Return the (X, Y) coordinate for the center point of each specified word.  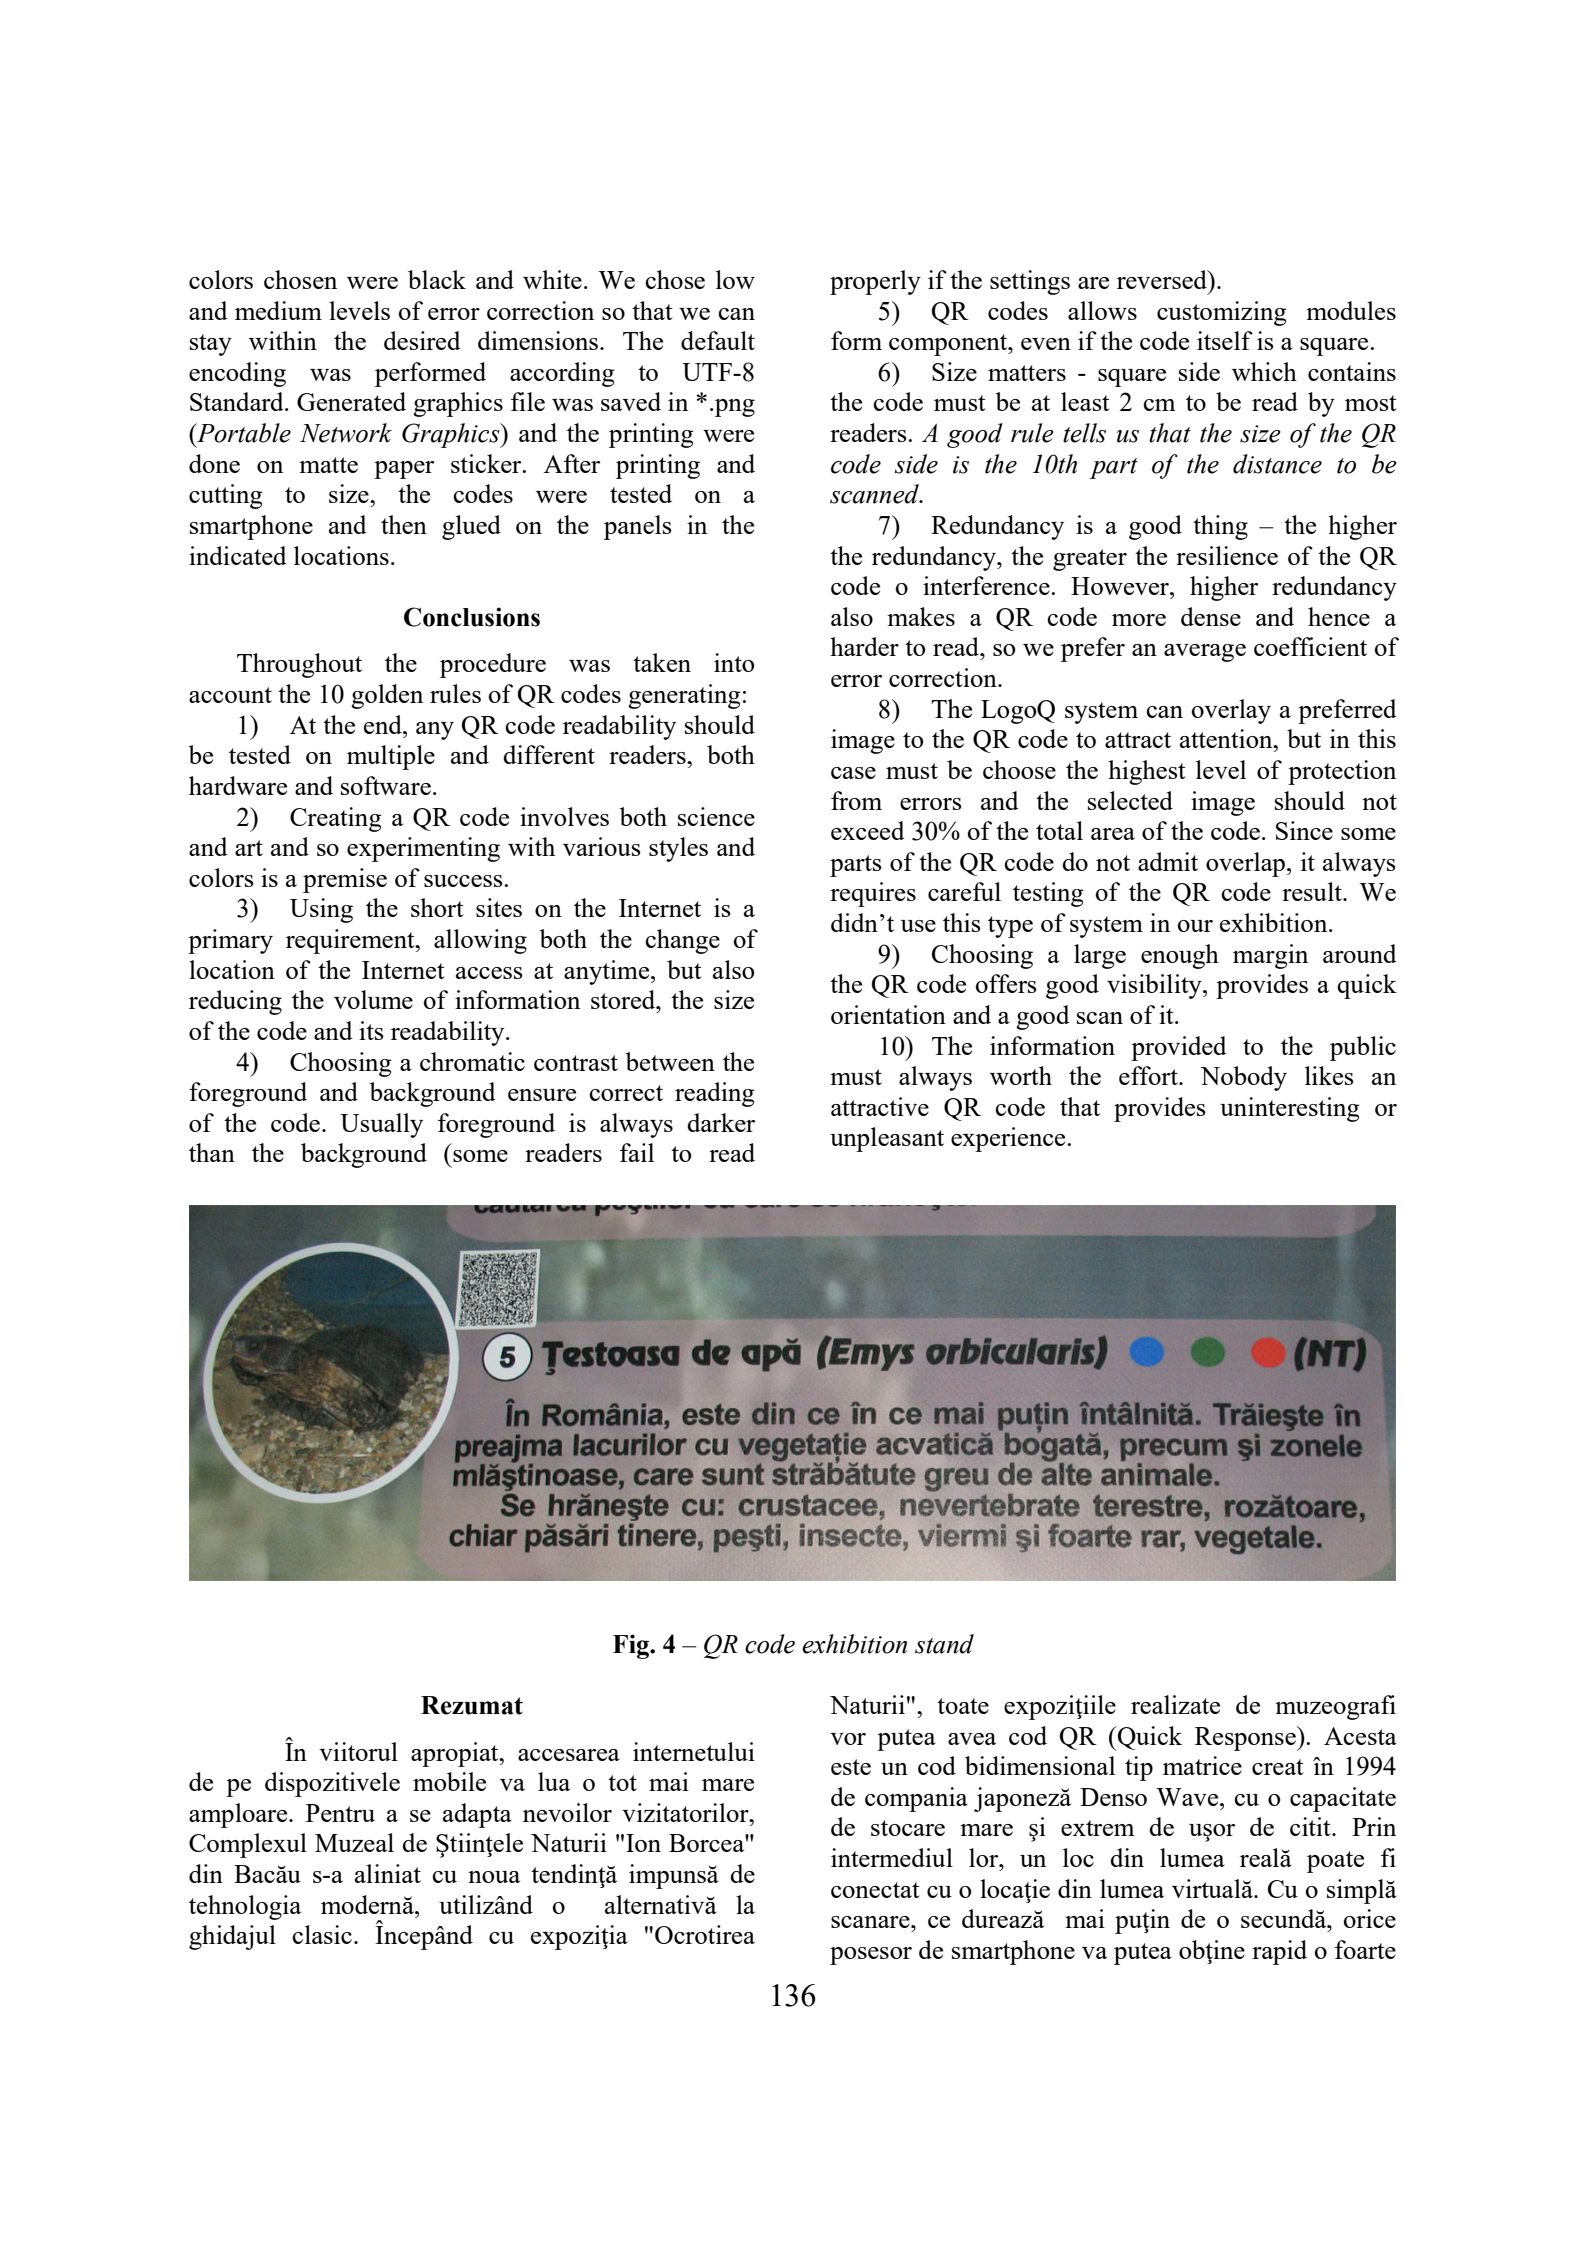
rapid (1279, 1952)
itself (1225, 340)
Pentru (340, 1813)
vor (848, 1739)
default (718, 340)
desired (422, 340)
